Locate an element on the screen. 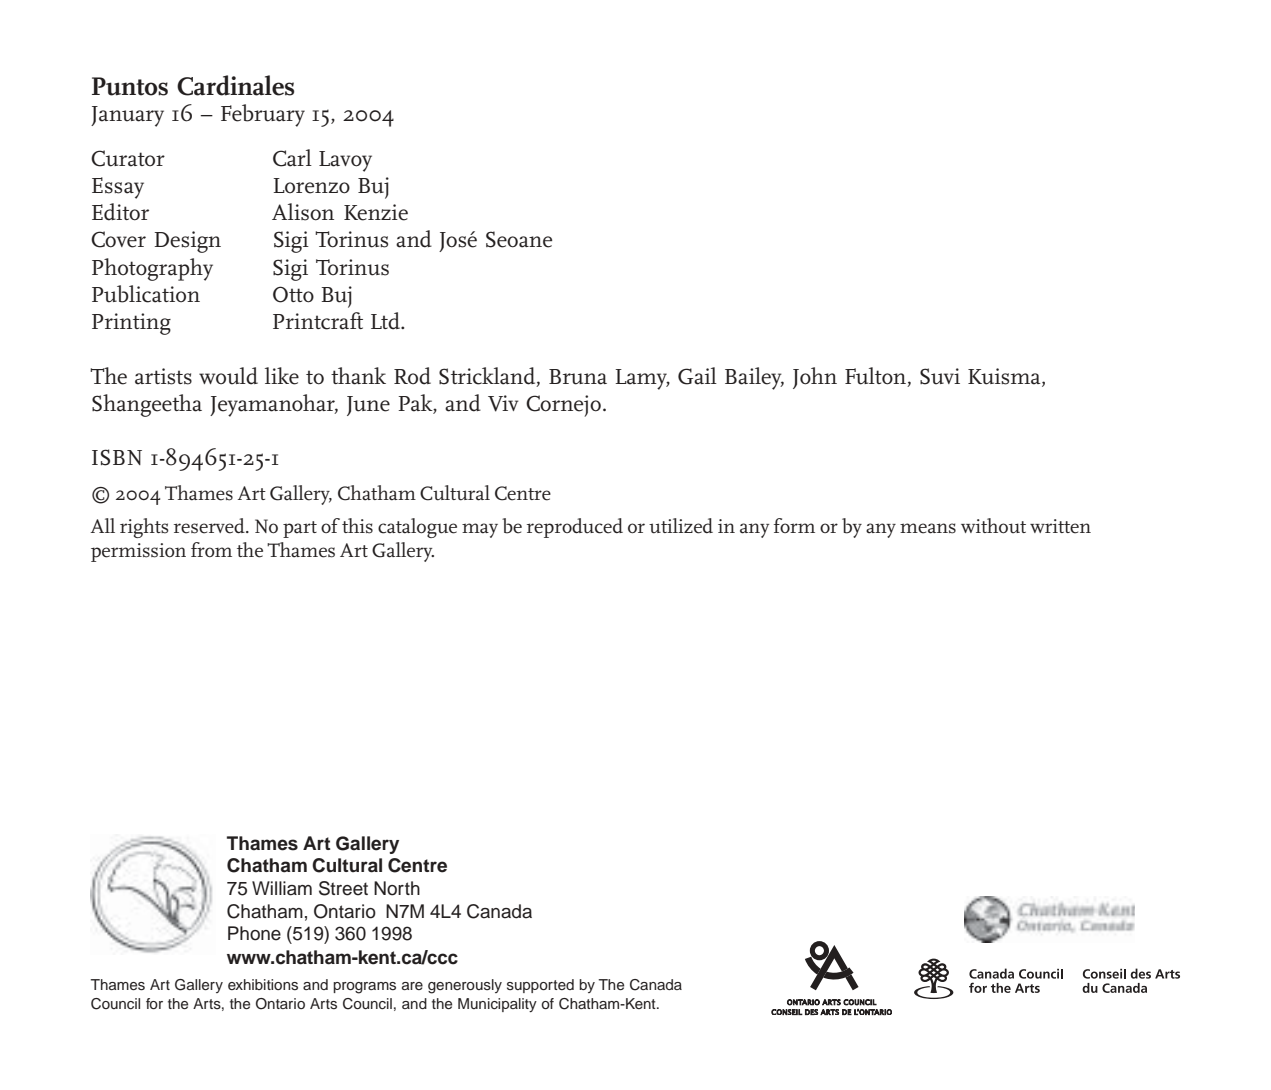 This screenshot has width=1271, height=1090. February is located at coordinates (263, 115).
